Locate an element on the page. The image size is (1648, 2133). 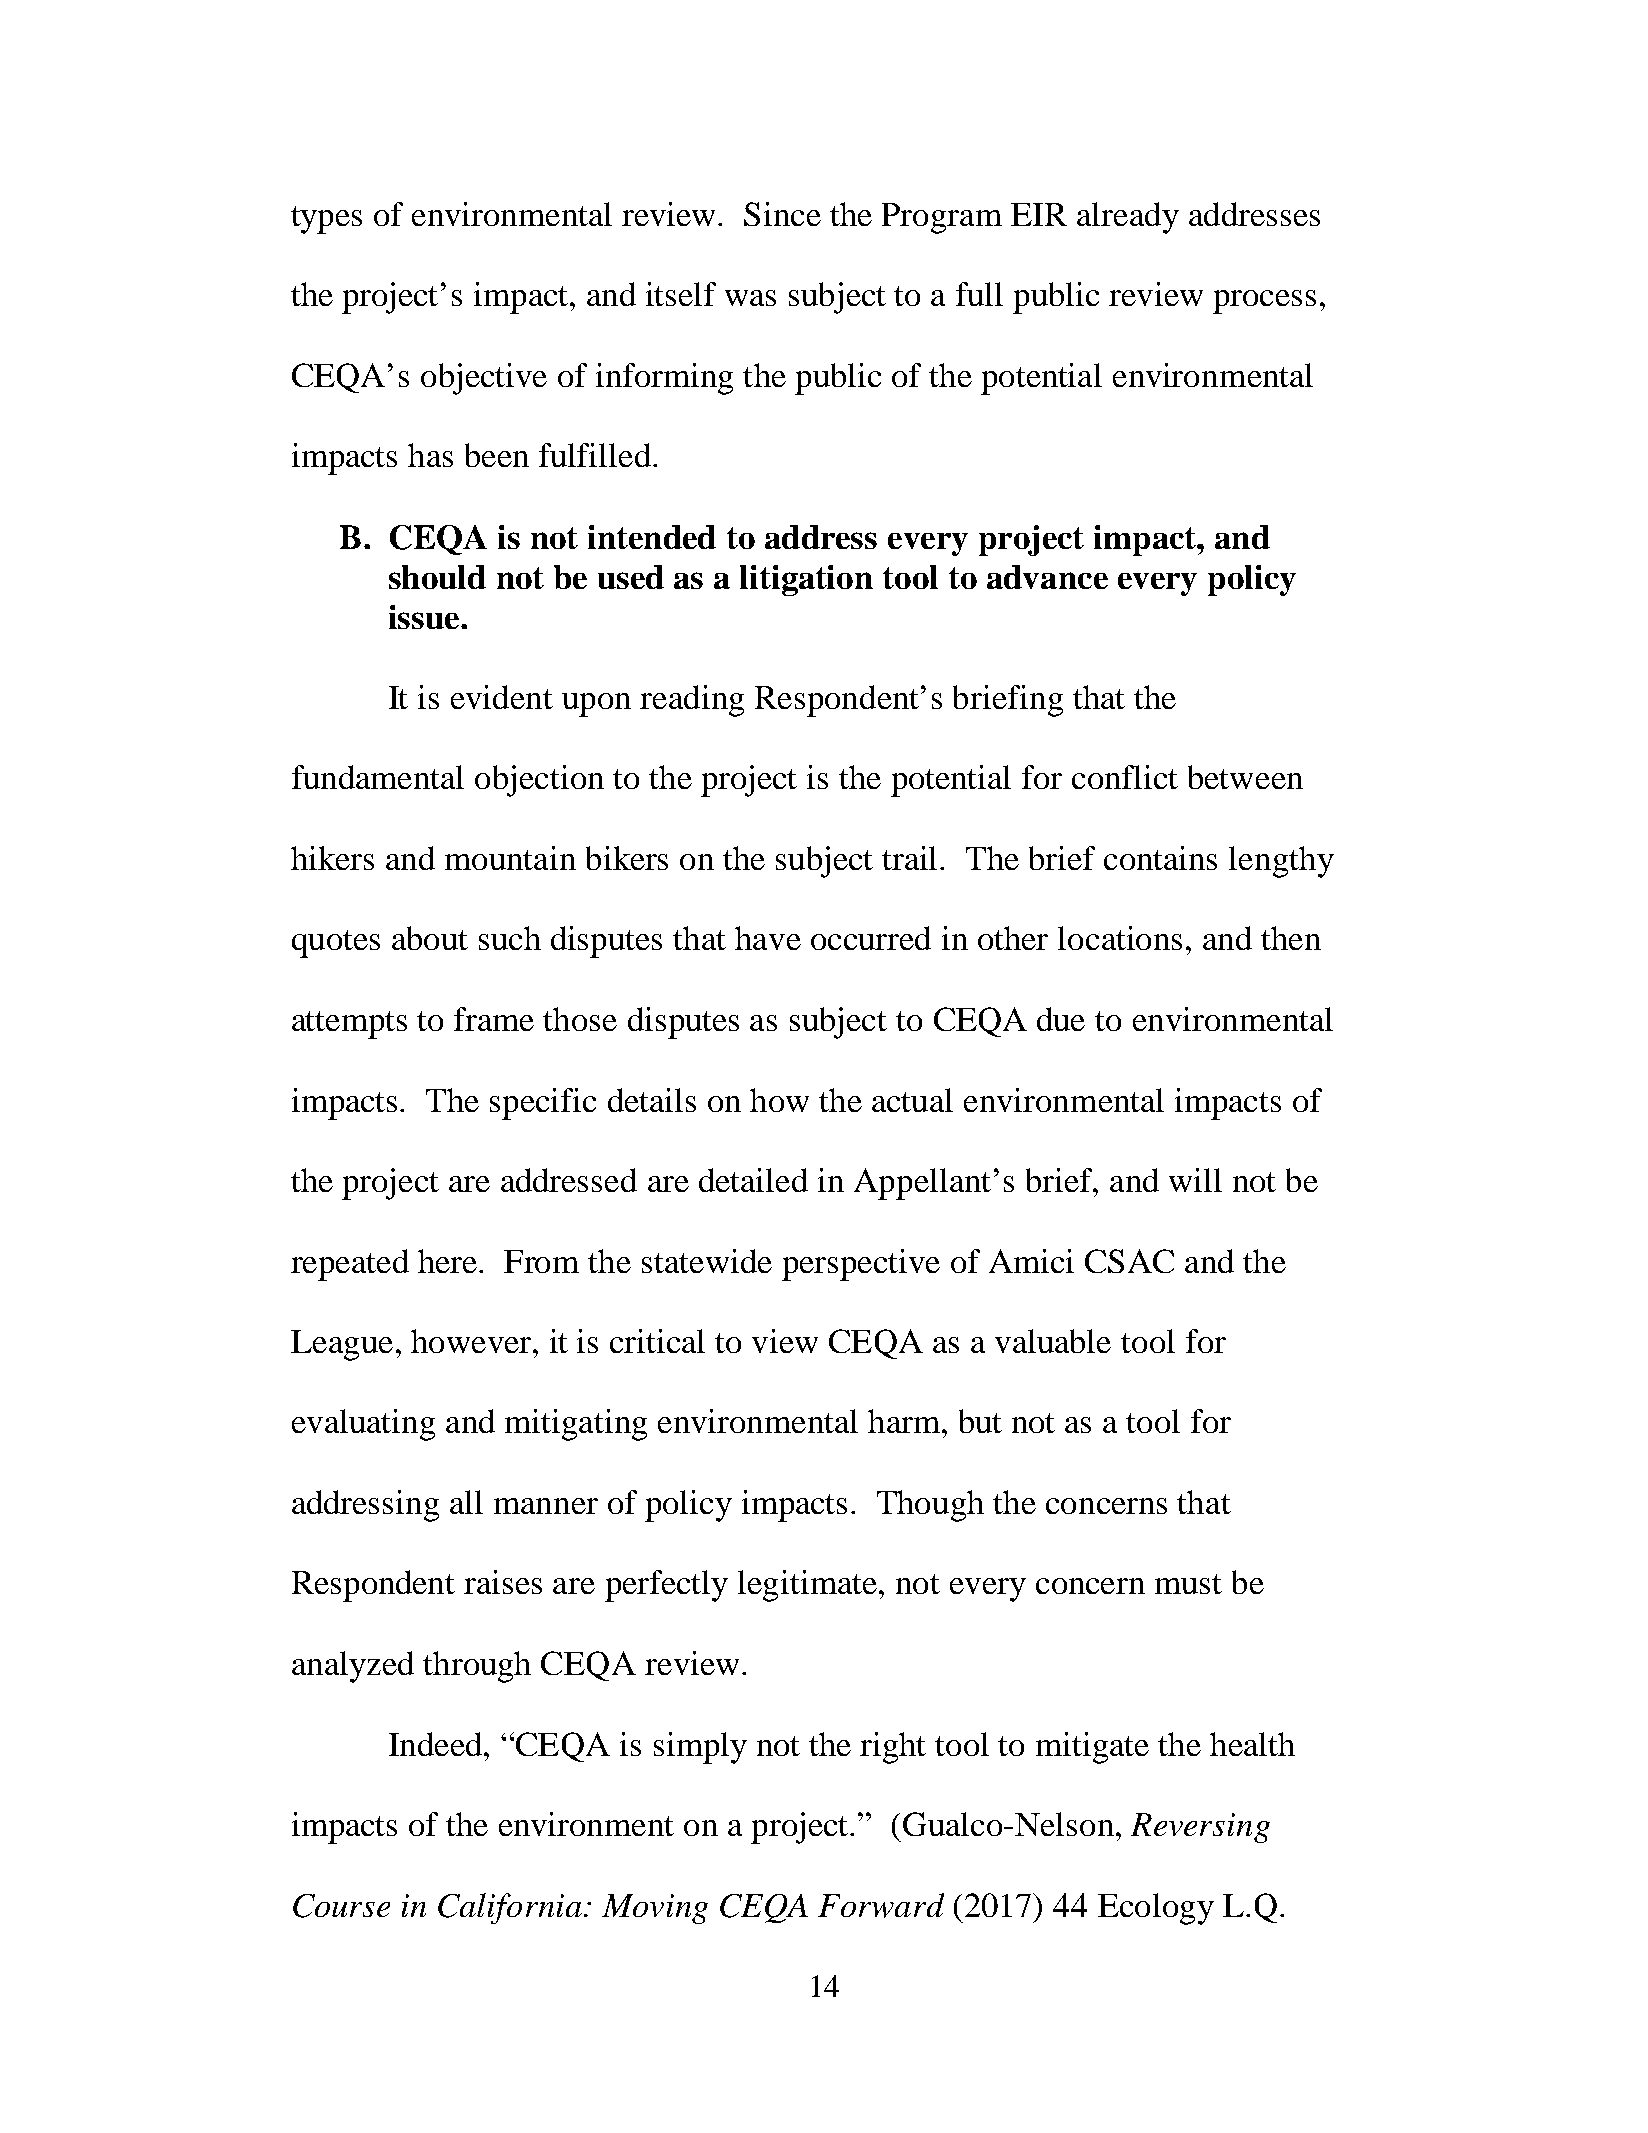
trail is located at coordinates (911, 858).
